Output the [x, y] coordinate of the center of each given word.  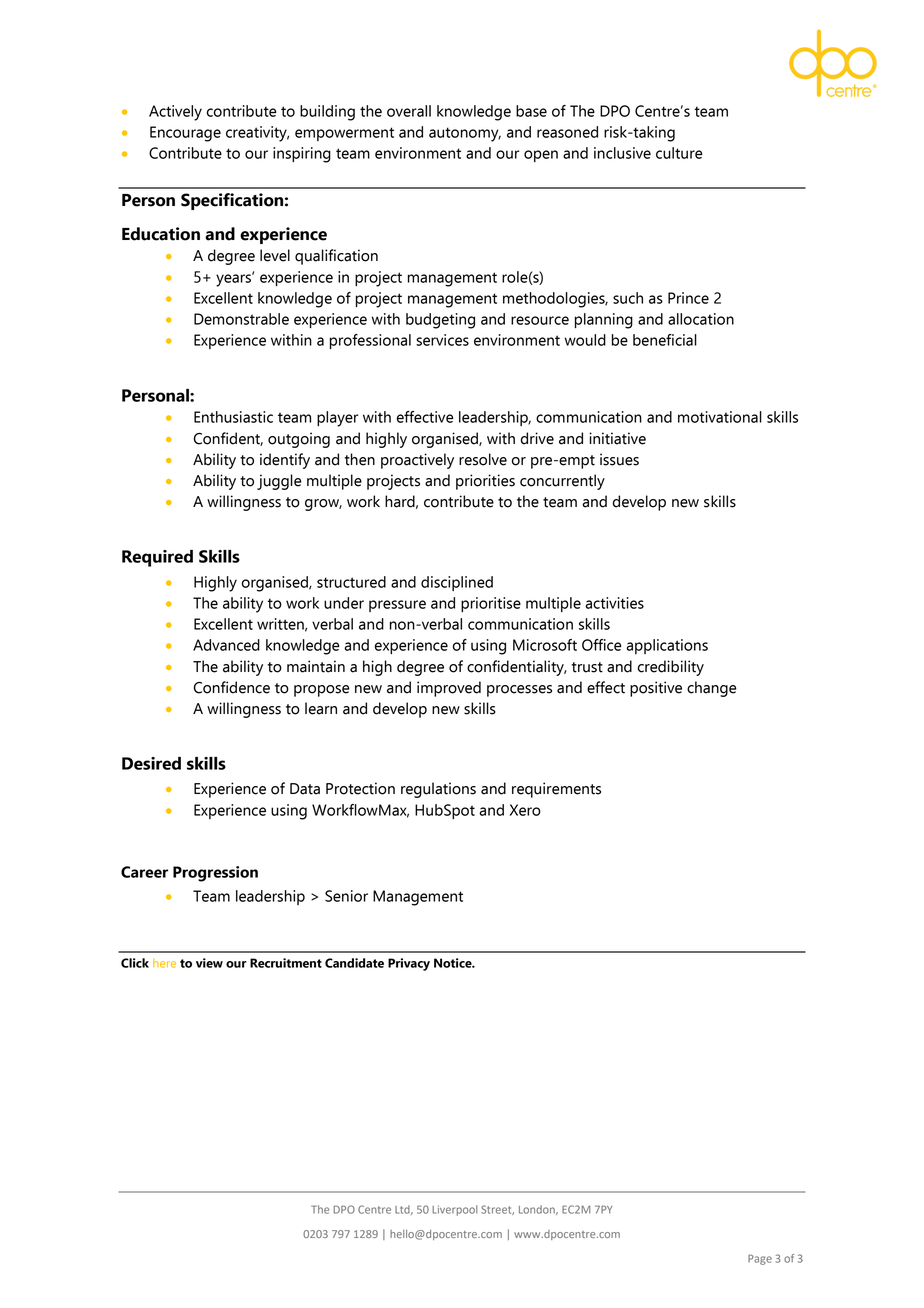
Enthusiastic [233, 417]
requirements [556, 790]
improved [449, 689]
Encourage [185, 134]
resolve [483, 459]
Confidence [232, 687]
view [209, 963]
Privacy [409, 964]
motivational [720, 417]
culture [679, 153]
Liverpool [454, 1210]
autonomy [465, 134]
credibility [671, 668]
